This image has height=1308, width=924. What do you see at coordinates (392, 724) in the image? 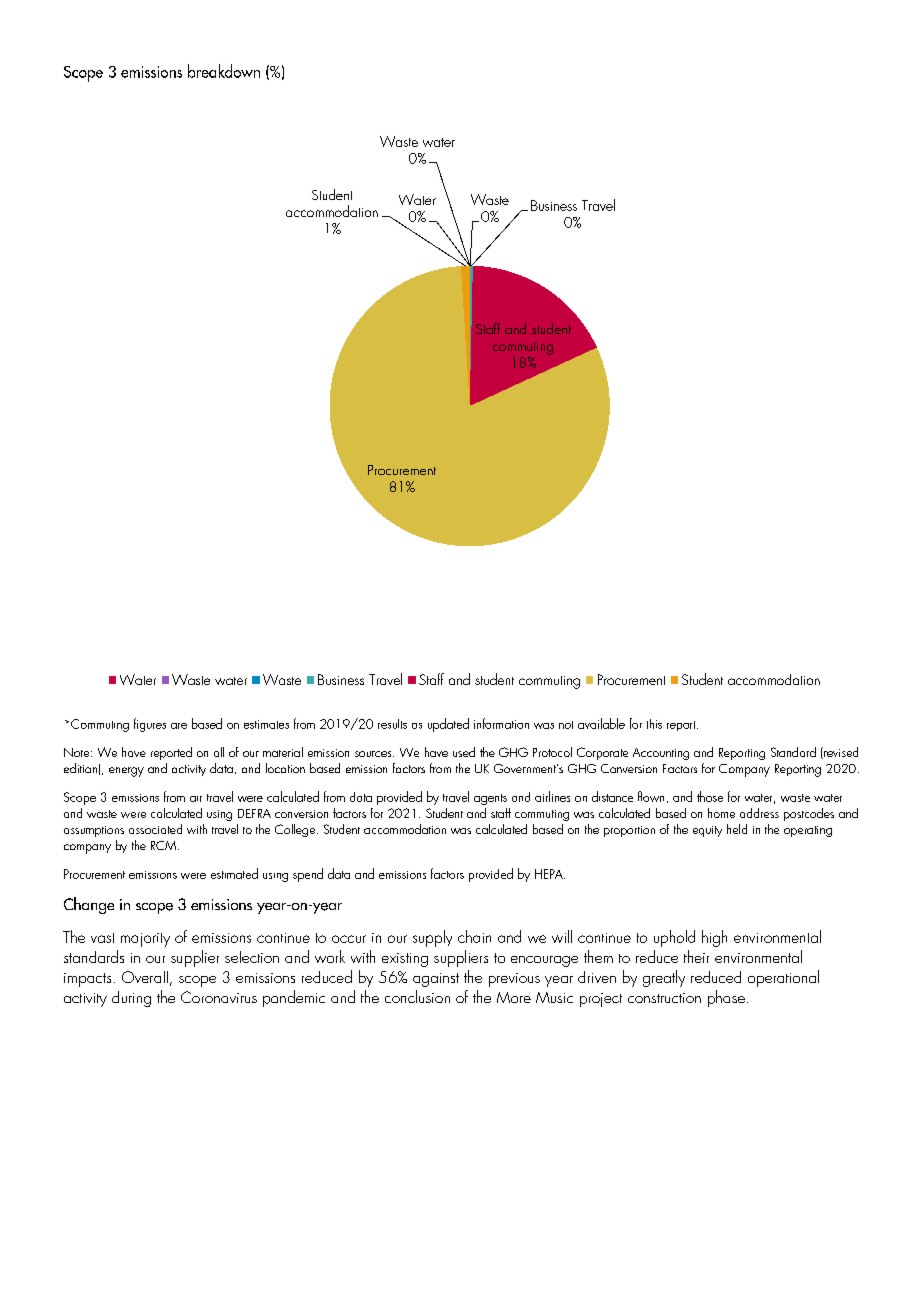
I see `results` at bounding box center [392, 724].
